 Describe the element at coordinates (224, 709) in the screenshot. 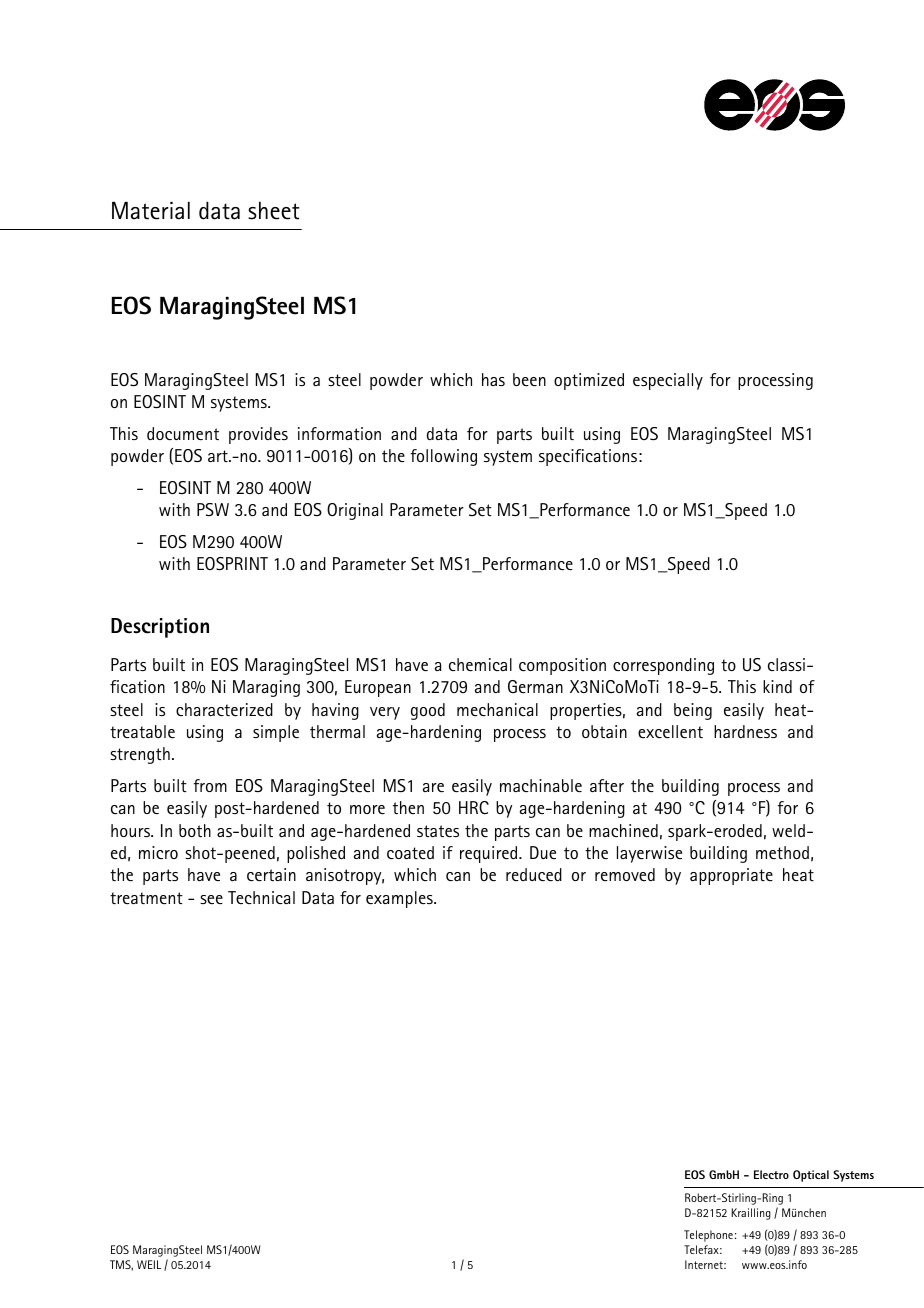

I see `characterized` at that location.
